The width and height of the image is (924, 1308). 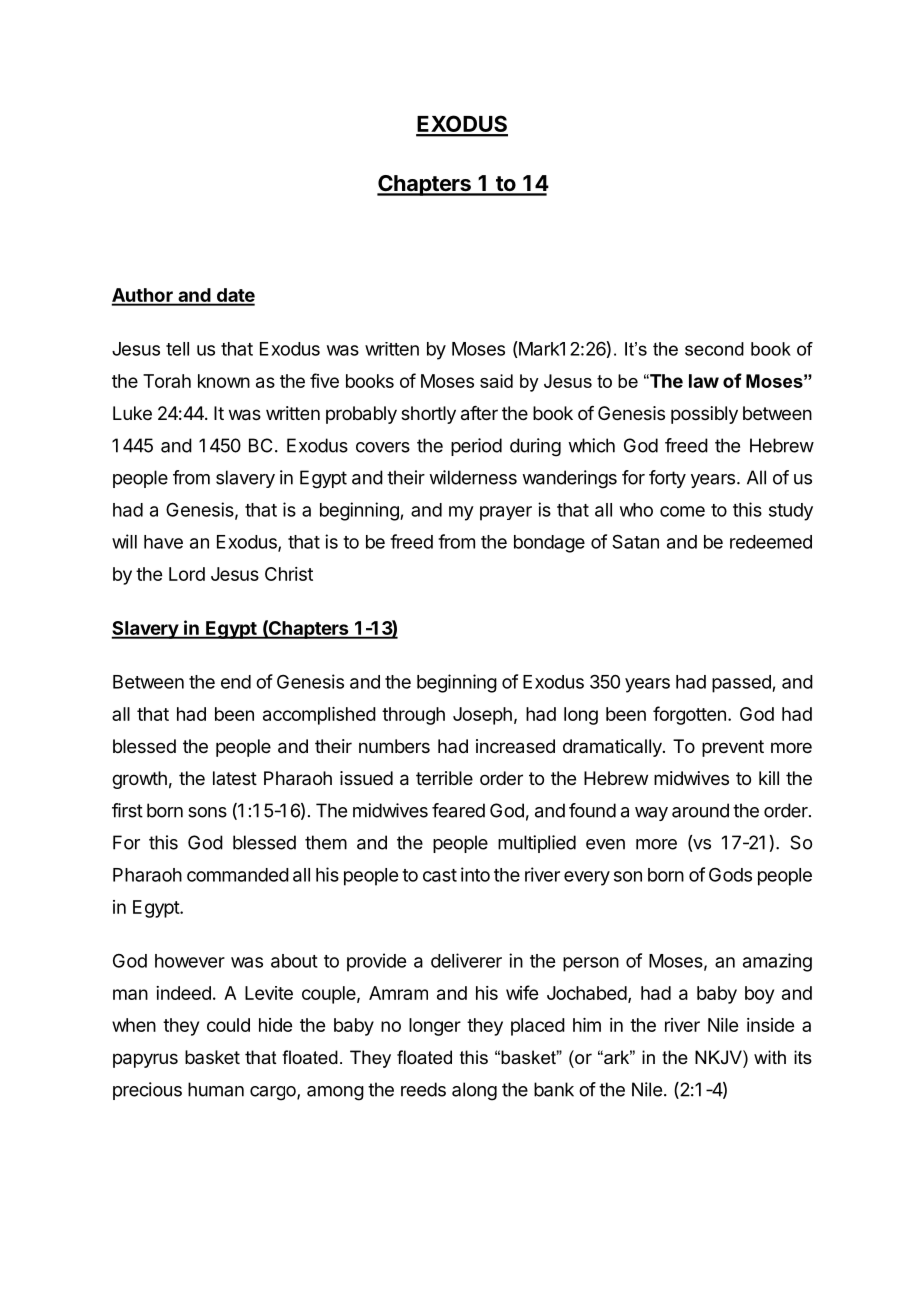 I want to click on law, so click(x=704, y=381).
